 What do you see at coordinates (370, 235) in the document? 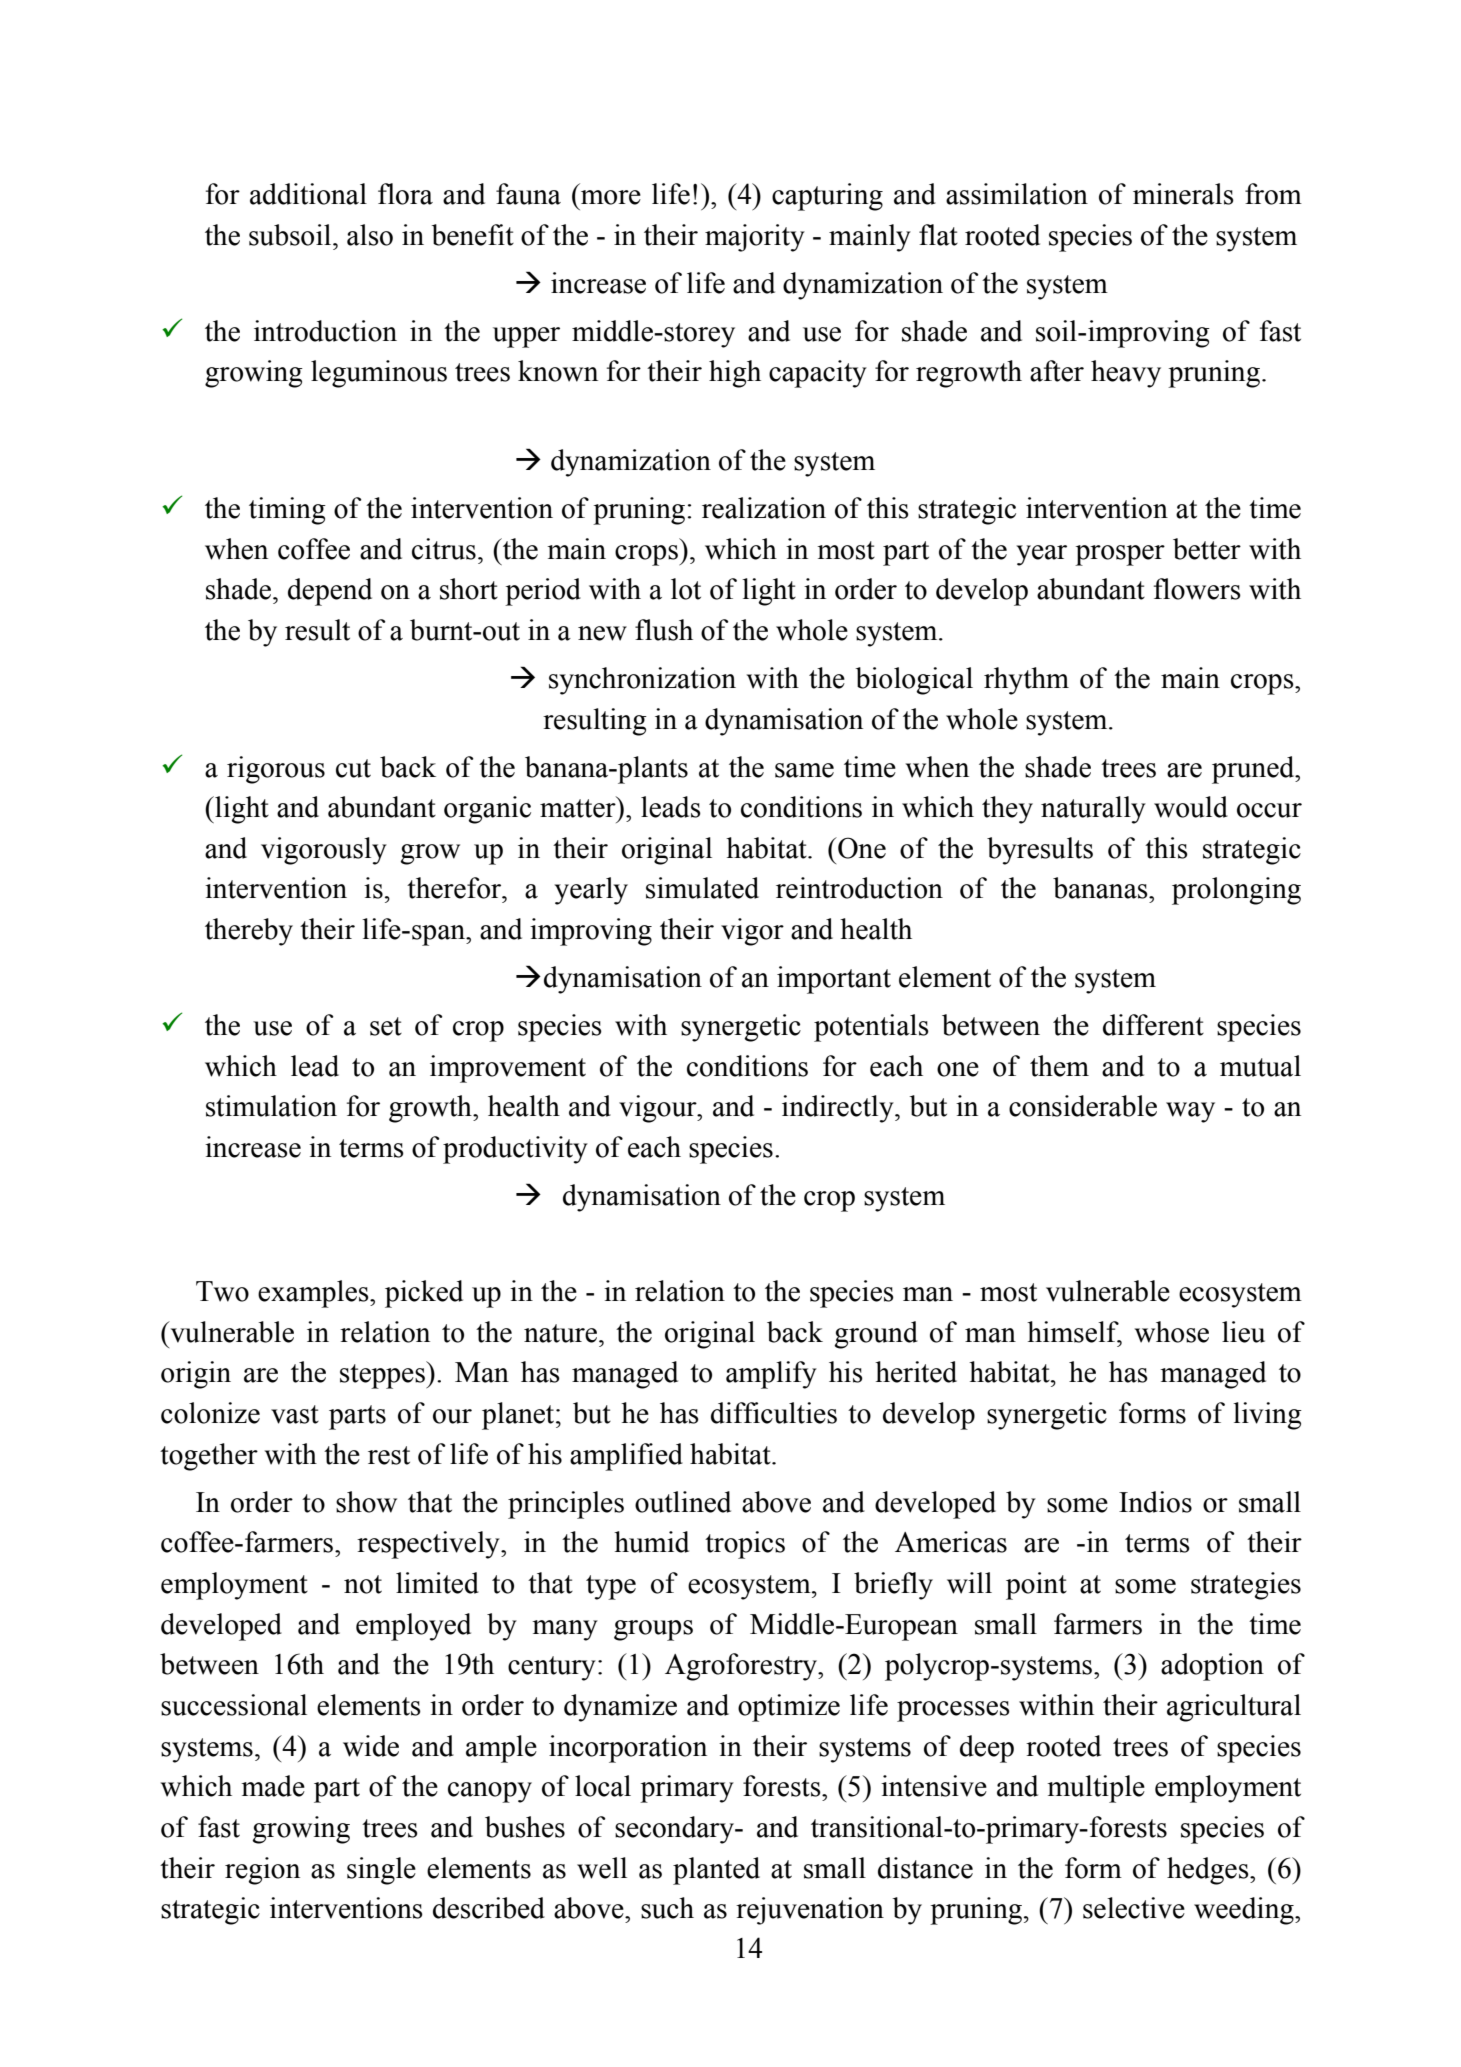
I see `also` at bounding box center [370, 235].
